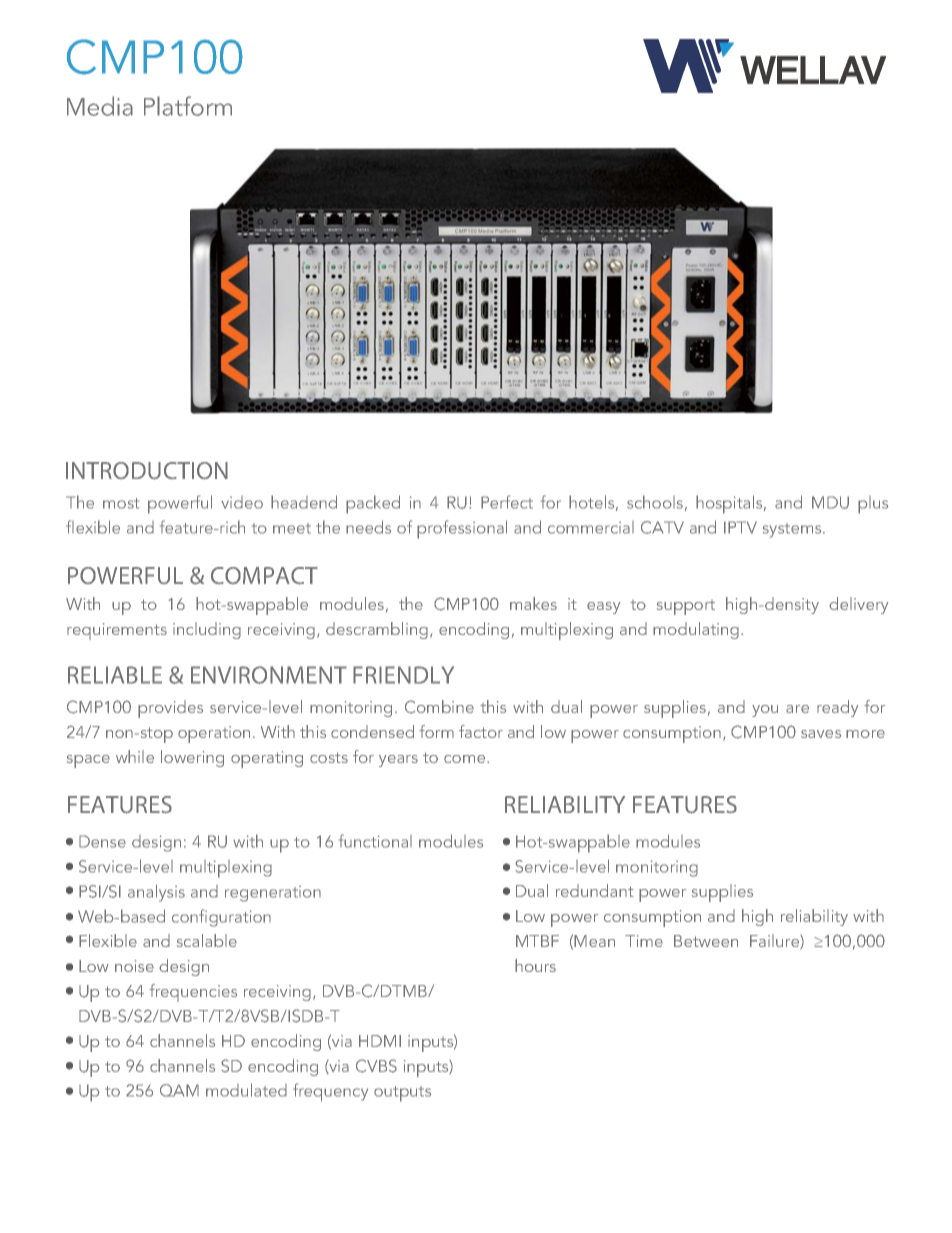 The height and width of the document is (1233, 952). I want to click on Media, so click(100, 106).
